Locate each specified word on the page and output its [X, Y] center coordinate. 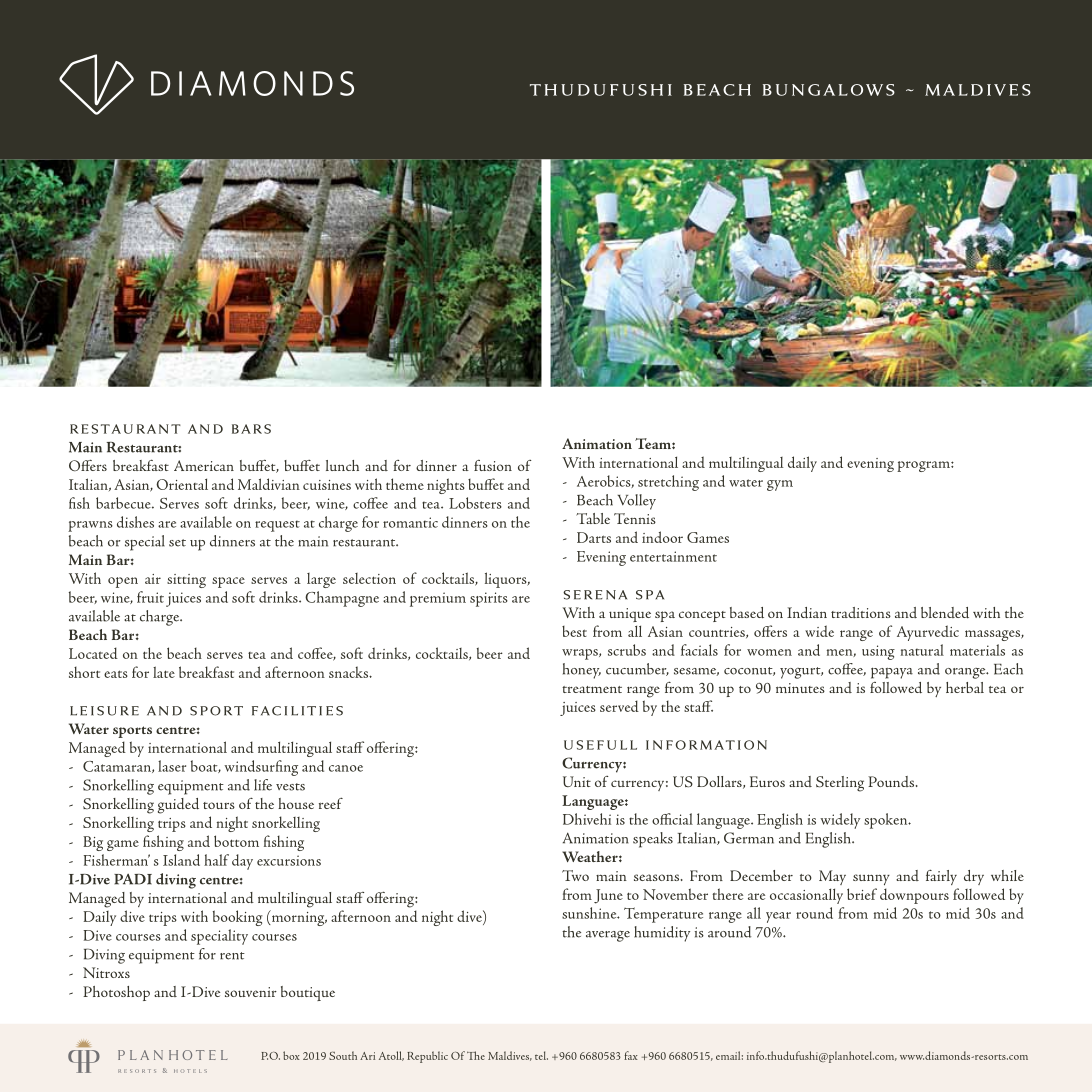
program [924, 466]
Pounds [892, 781]
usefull [600, 745]
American [204, 465]
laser [172, 766]
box [291, 1055]
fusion [493, 465]
